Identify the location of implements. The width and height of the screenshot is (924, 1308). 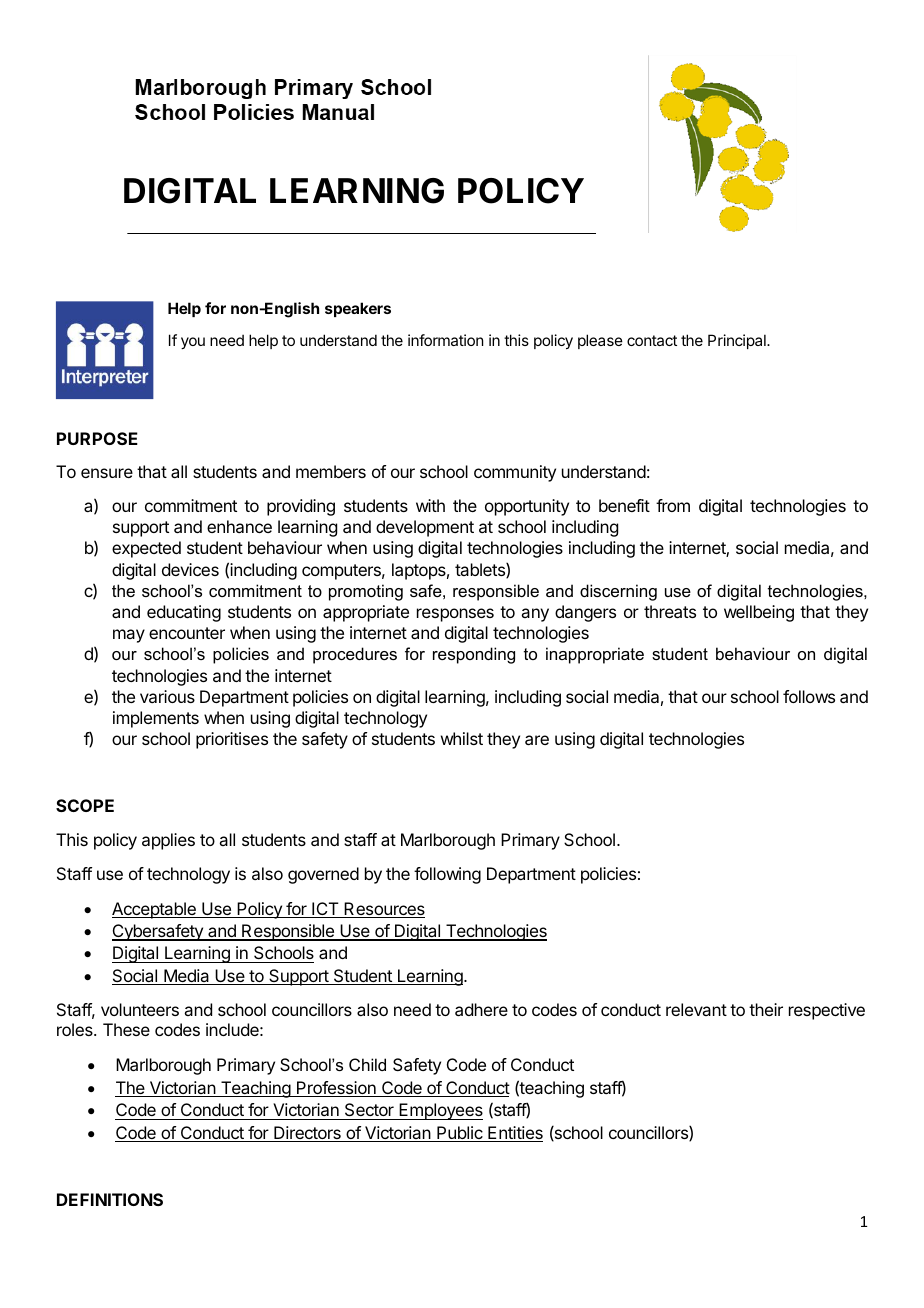
(156, 719).
